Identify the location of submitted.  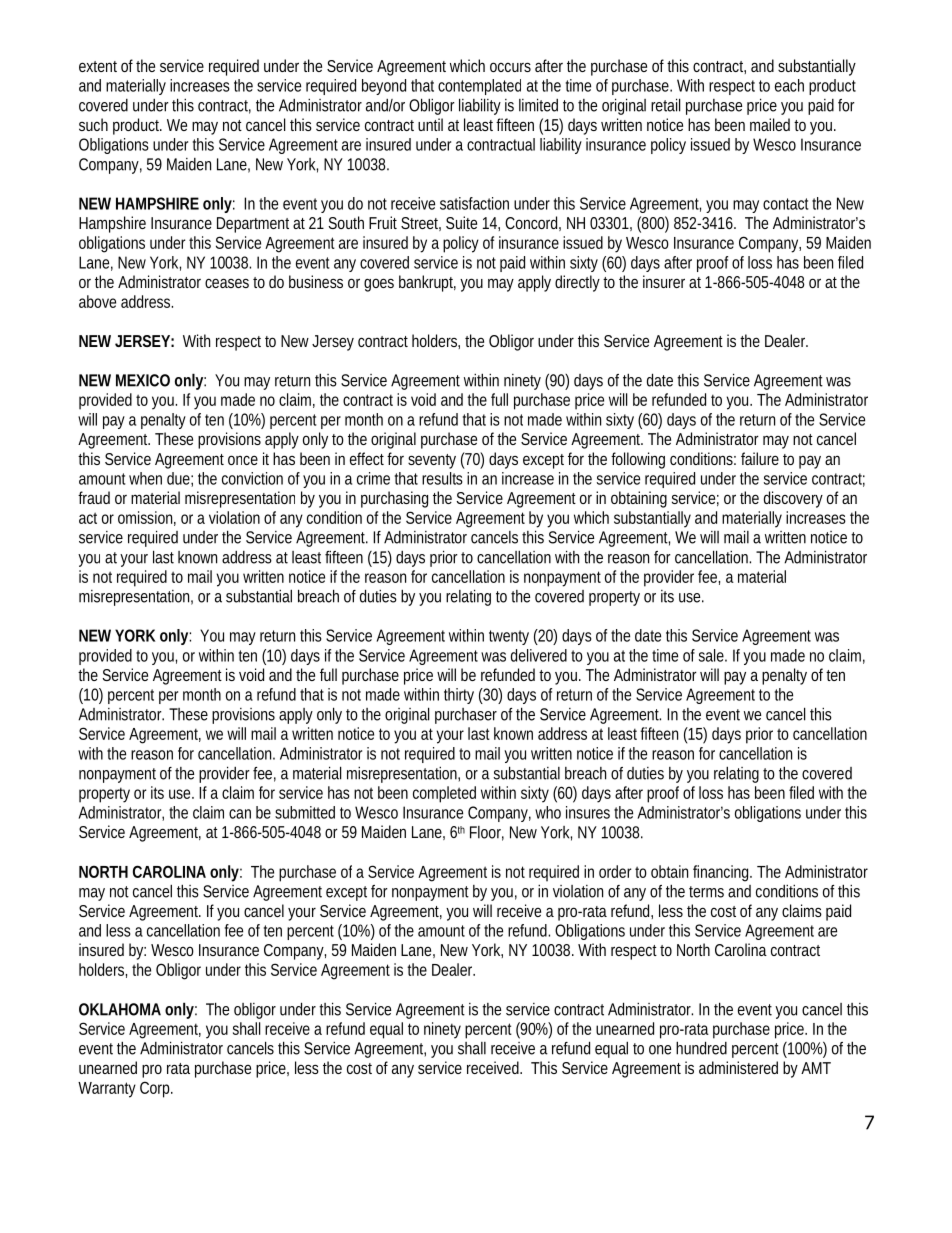
(305, 812).
